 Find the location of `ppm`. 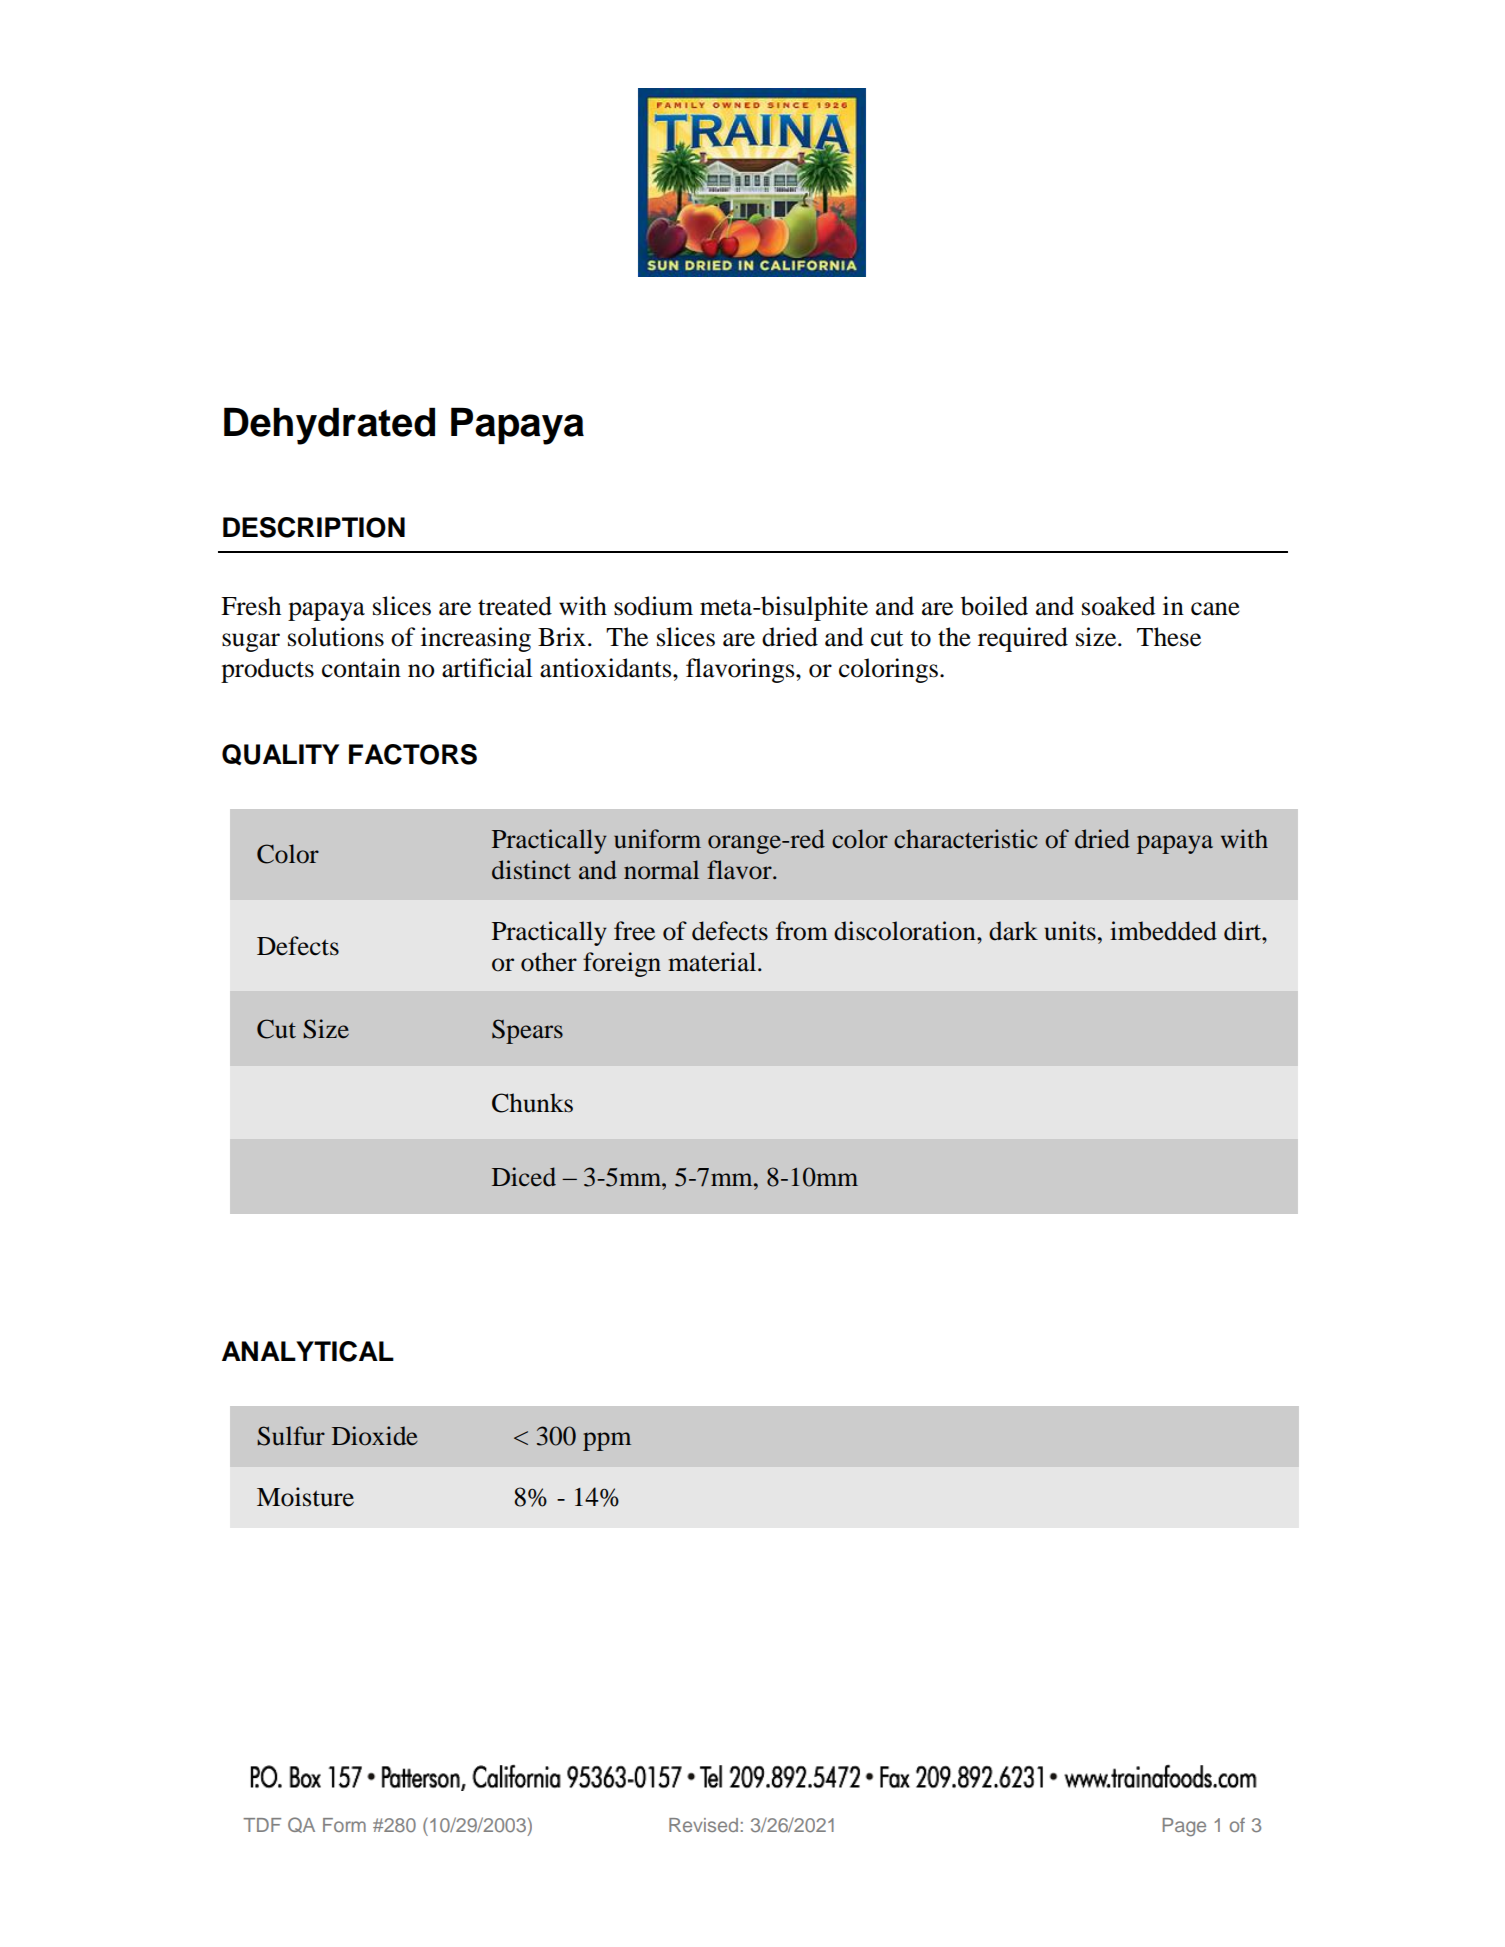

ppm is located at coordinates (607, 1441).
